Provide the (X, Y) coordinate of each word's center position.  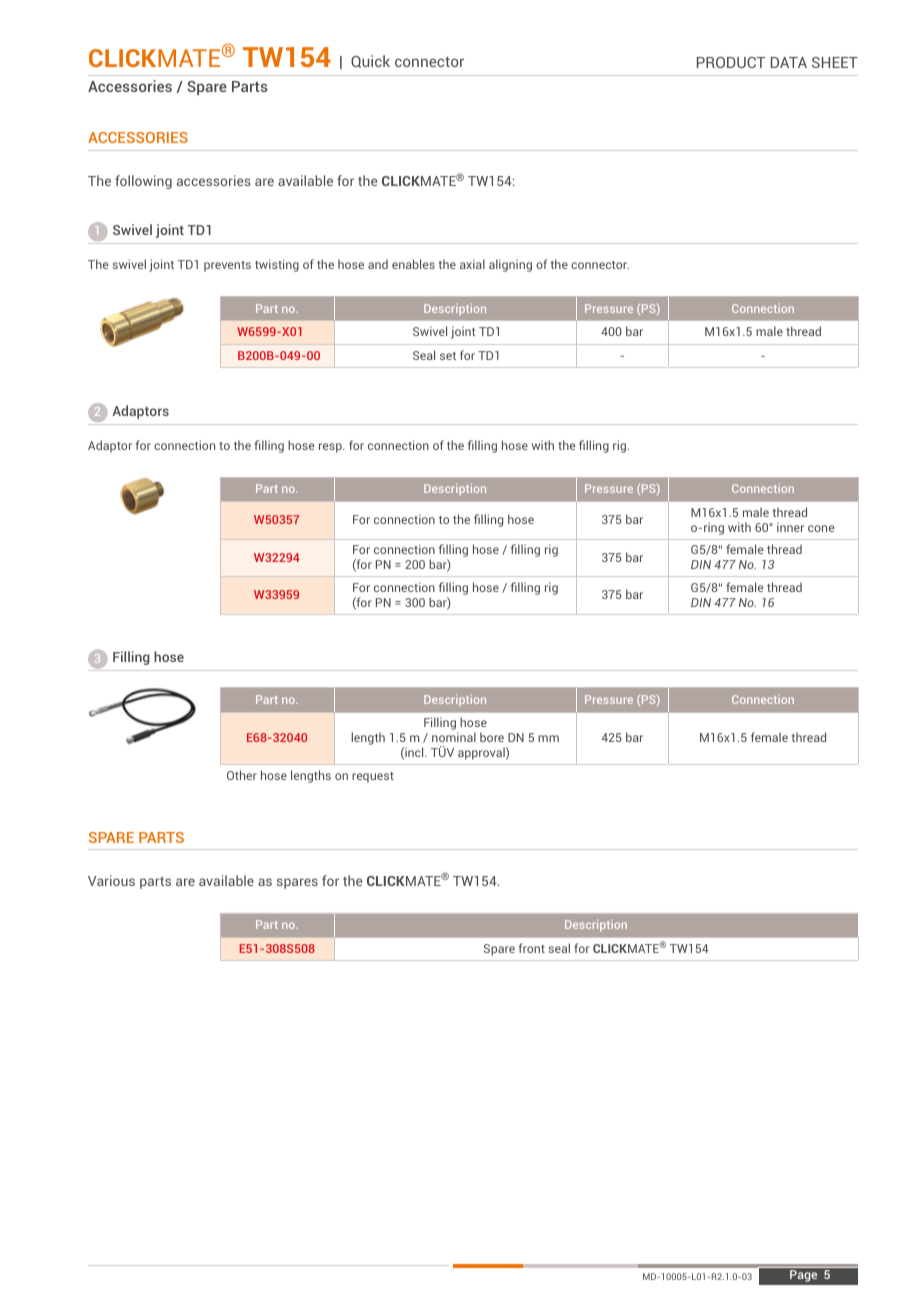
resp (331, 448)
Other (242, 775)
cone (821, 528)
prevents (227, 266)
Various (111, 880)
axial (472, 264)
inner (790, 527)
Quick (370, 61)
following (143, 182)
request (373, 777)
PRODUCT (731, 62)
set (448, 356)
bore (492, 737)
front (532, 948)
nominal (454, 737)
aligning (510, 265)
